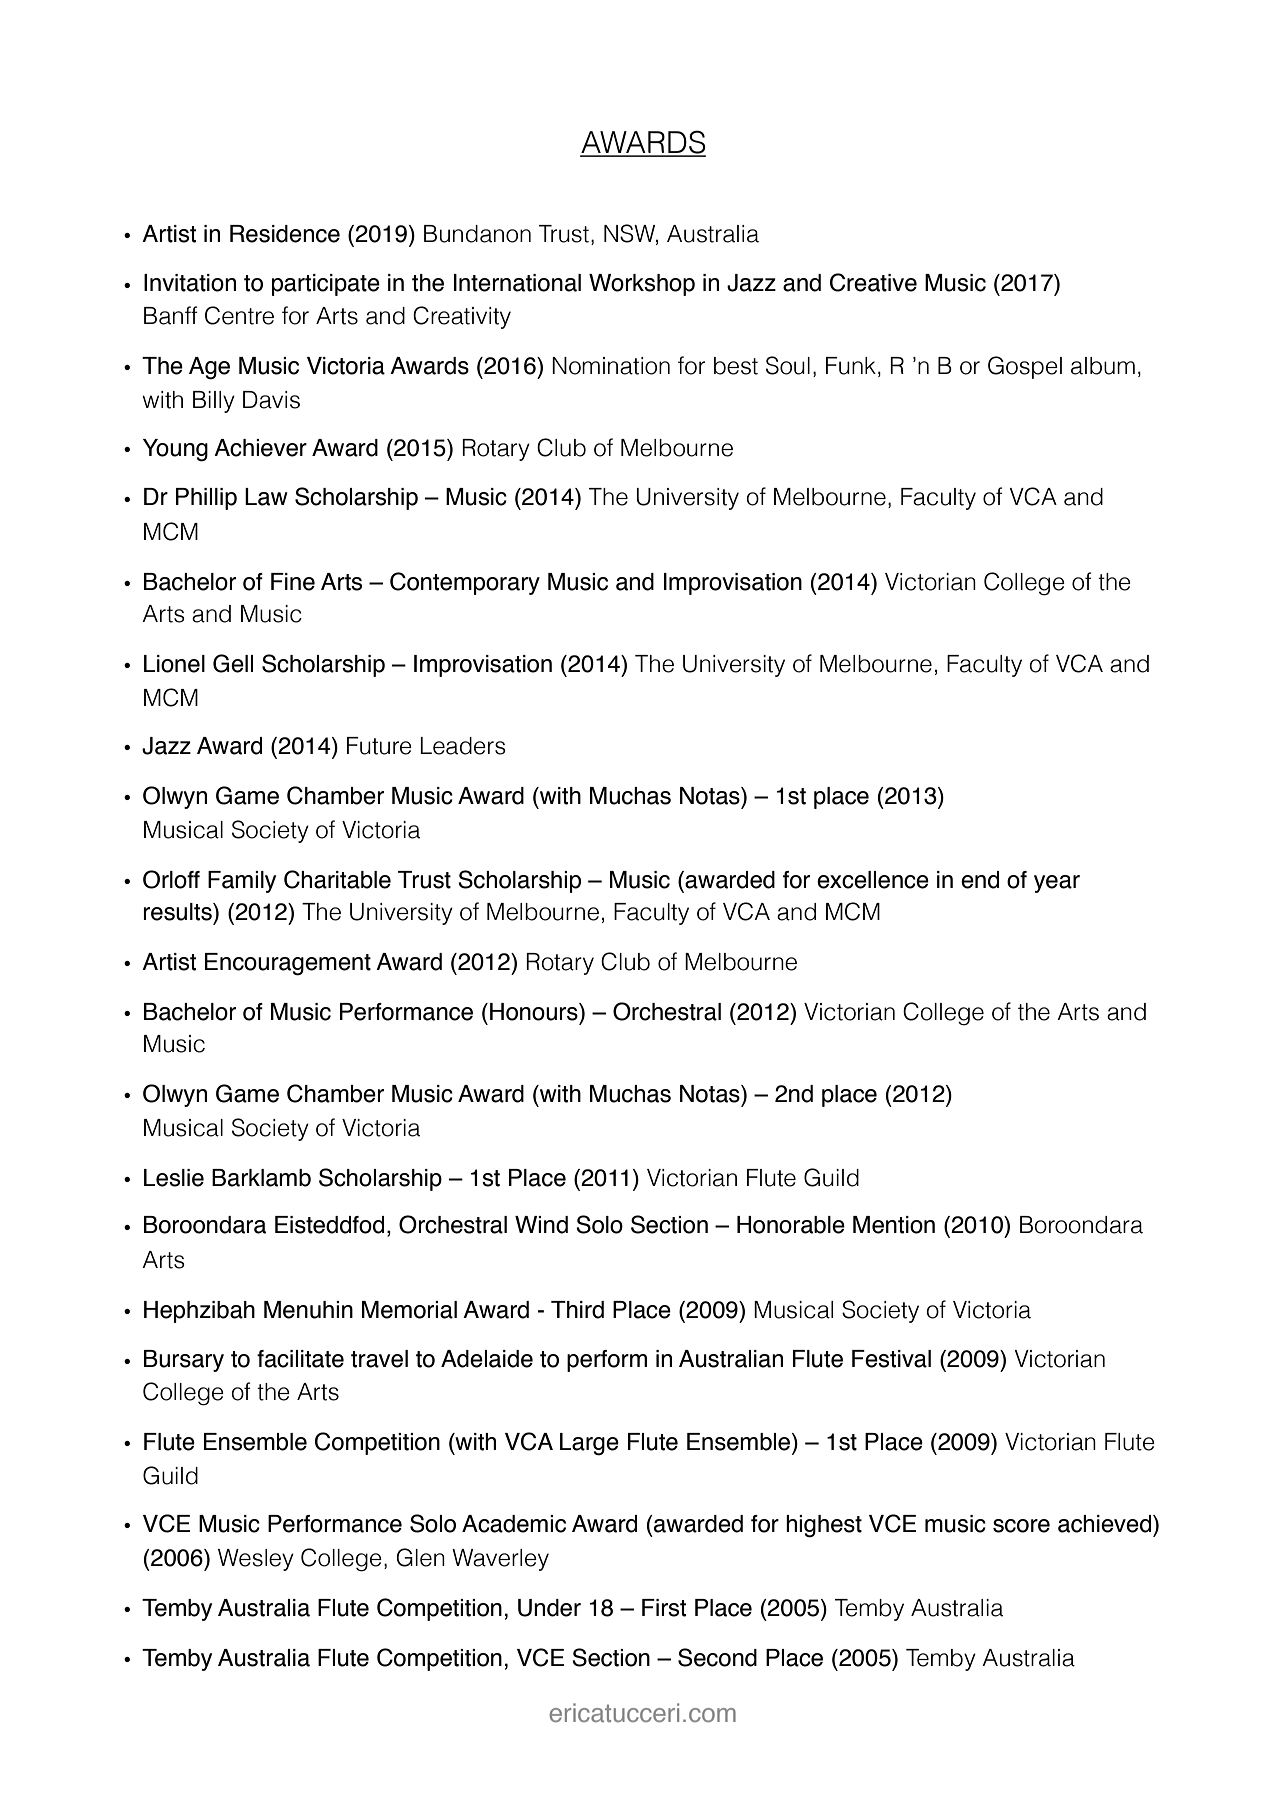  I want to click on Leaders, so click(463, 746).
